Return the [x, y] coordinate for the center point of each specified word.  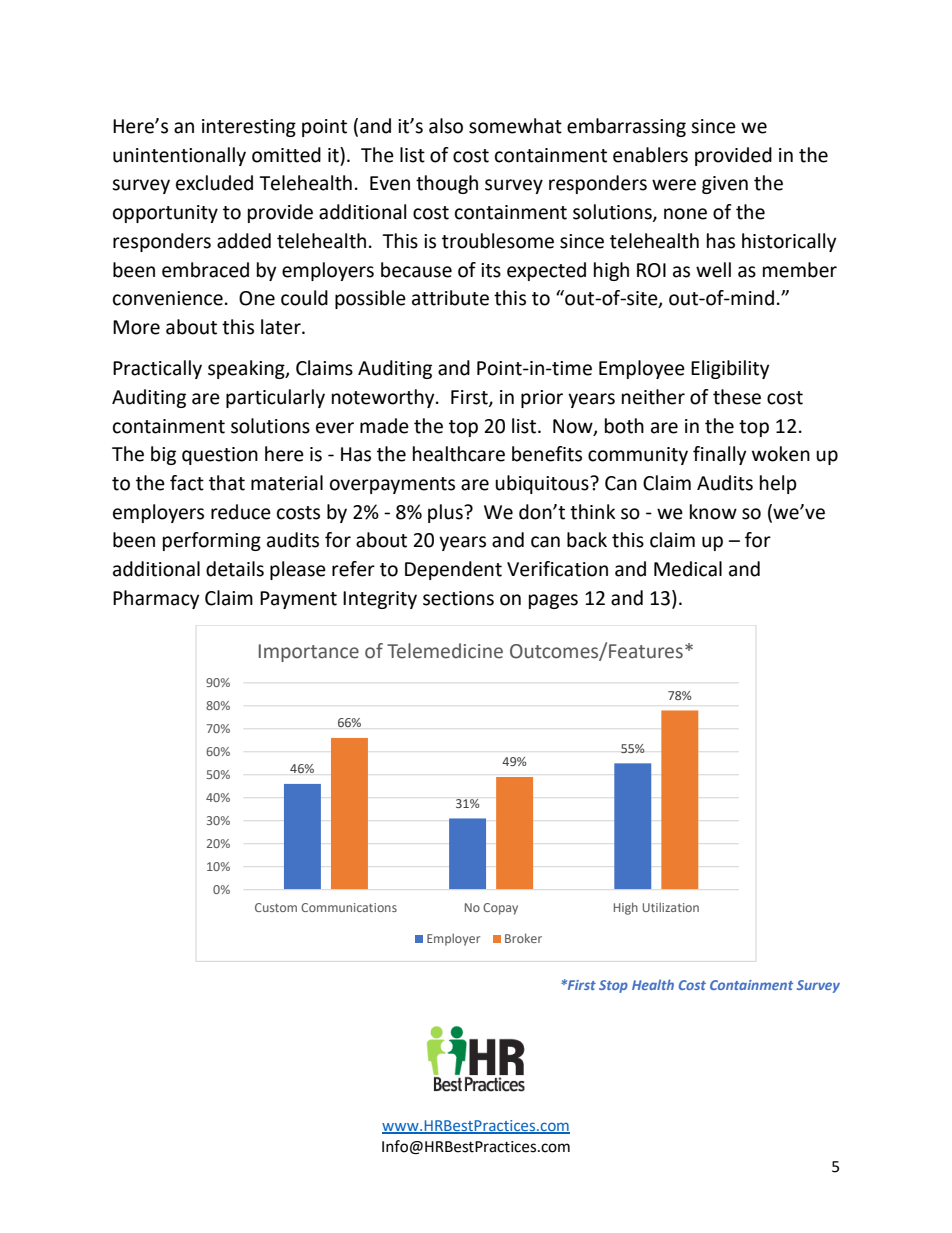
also [446, 126]
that [227, 483]
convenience [168, 298]
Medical [688, 569]
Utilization [671, 907]
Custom [276, 907]
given [725, 185]
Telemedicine [445, 651]
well [713, 270]
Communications [349, 907]
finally [720, 455]
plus [446, 513]
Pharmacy [156, 599]
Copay [500, 909]
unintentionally [179, 156]
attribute [450, 298]
